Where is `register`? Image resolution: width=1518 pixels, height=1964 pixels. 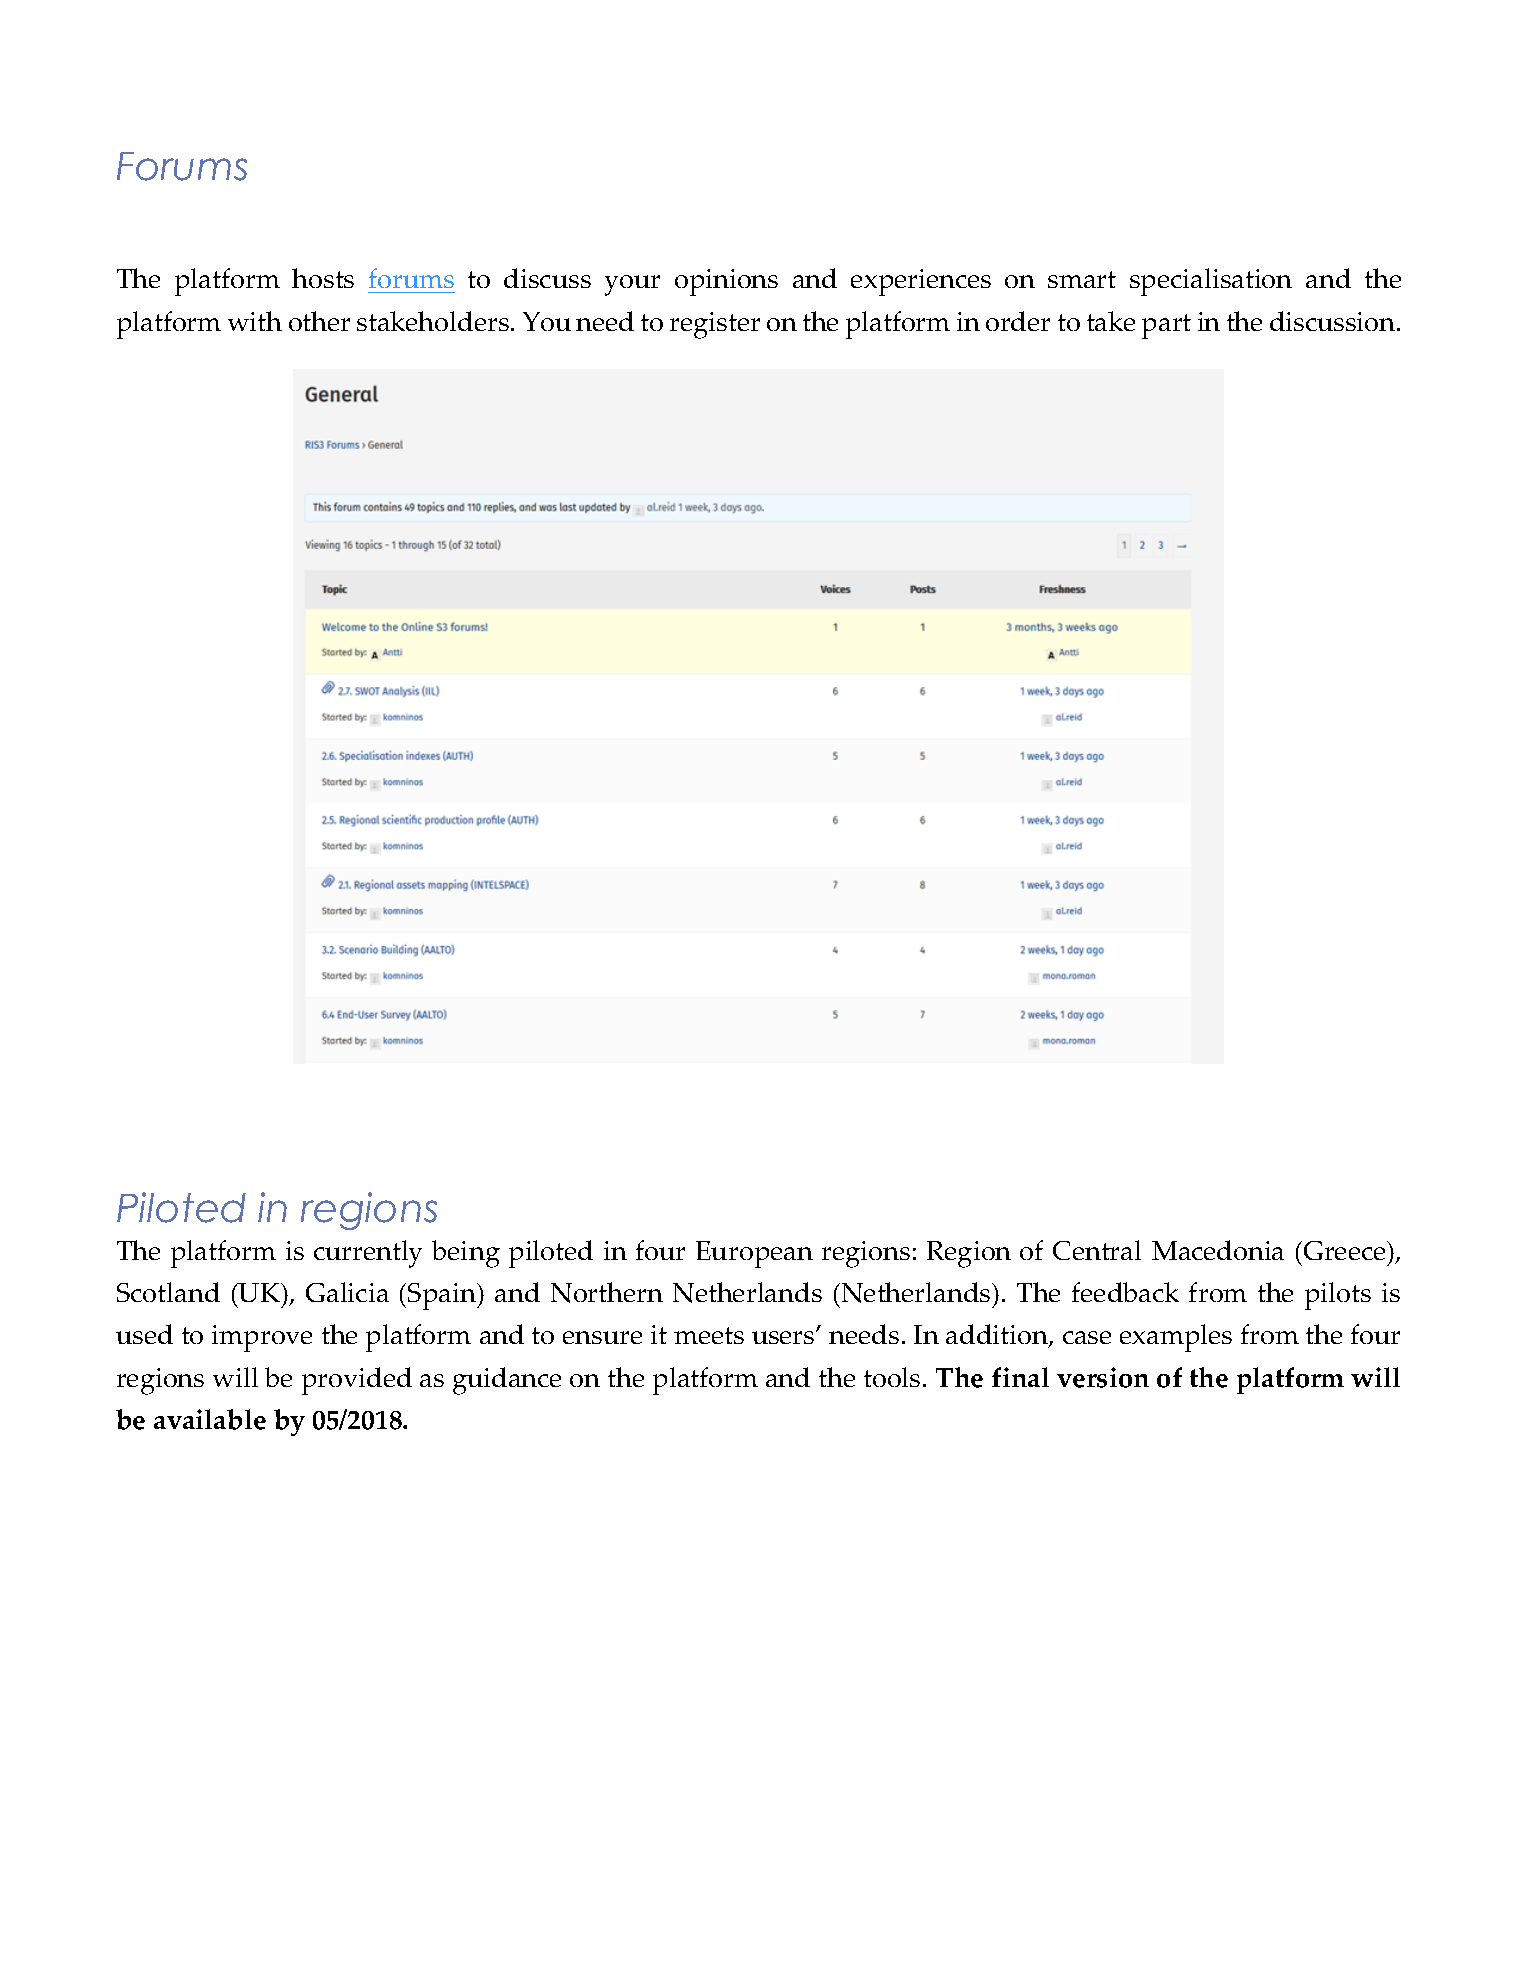
register is located at coordinates (715, 325).
